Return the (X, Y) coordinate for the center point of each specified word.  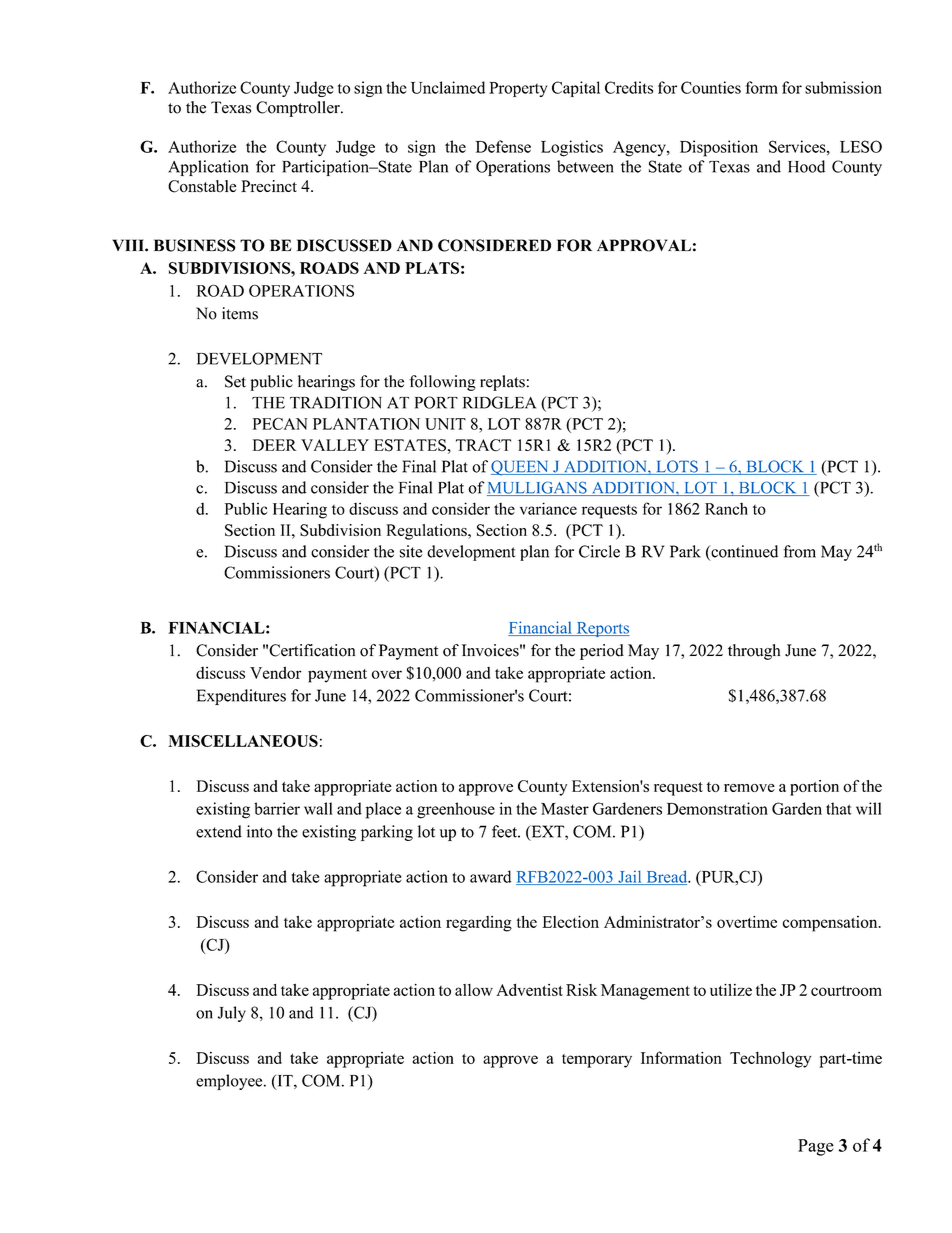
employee (230, 1082)
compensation (831, 924)
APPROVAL (644, 245)
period (602, 652)
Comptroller (299, 109)
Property (518, 89)
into (259, 831)
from (799, 551)
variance (548, 508)
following (442, 383)
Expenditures (241, 697)
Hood (806, 166)
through (754, 652)
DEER (275, 445)
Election (570, 921)
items (240, 313)
